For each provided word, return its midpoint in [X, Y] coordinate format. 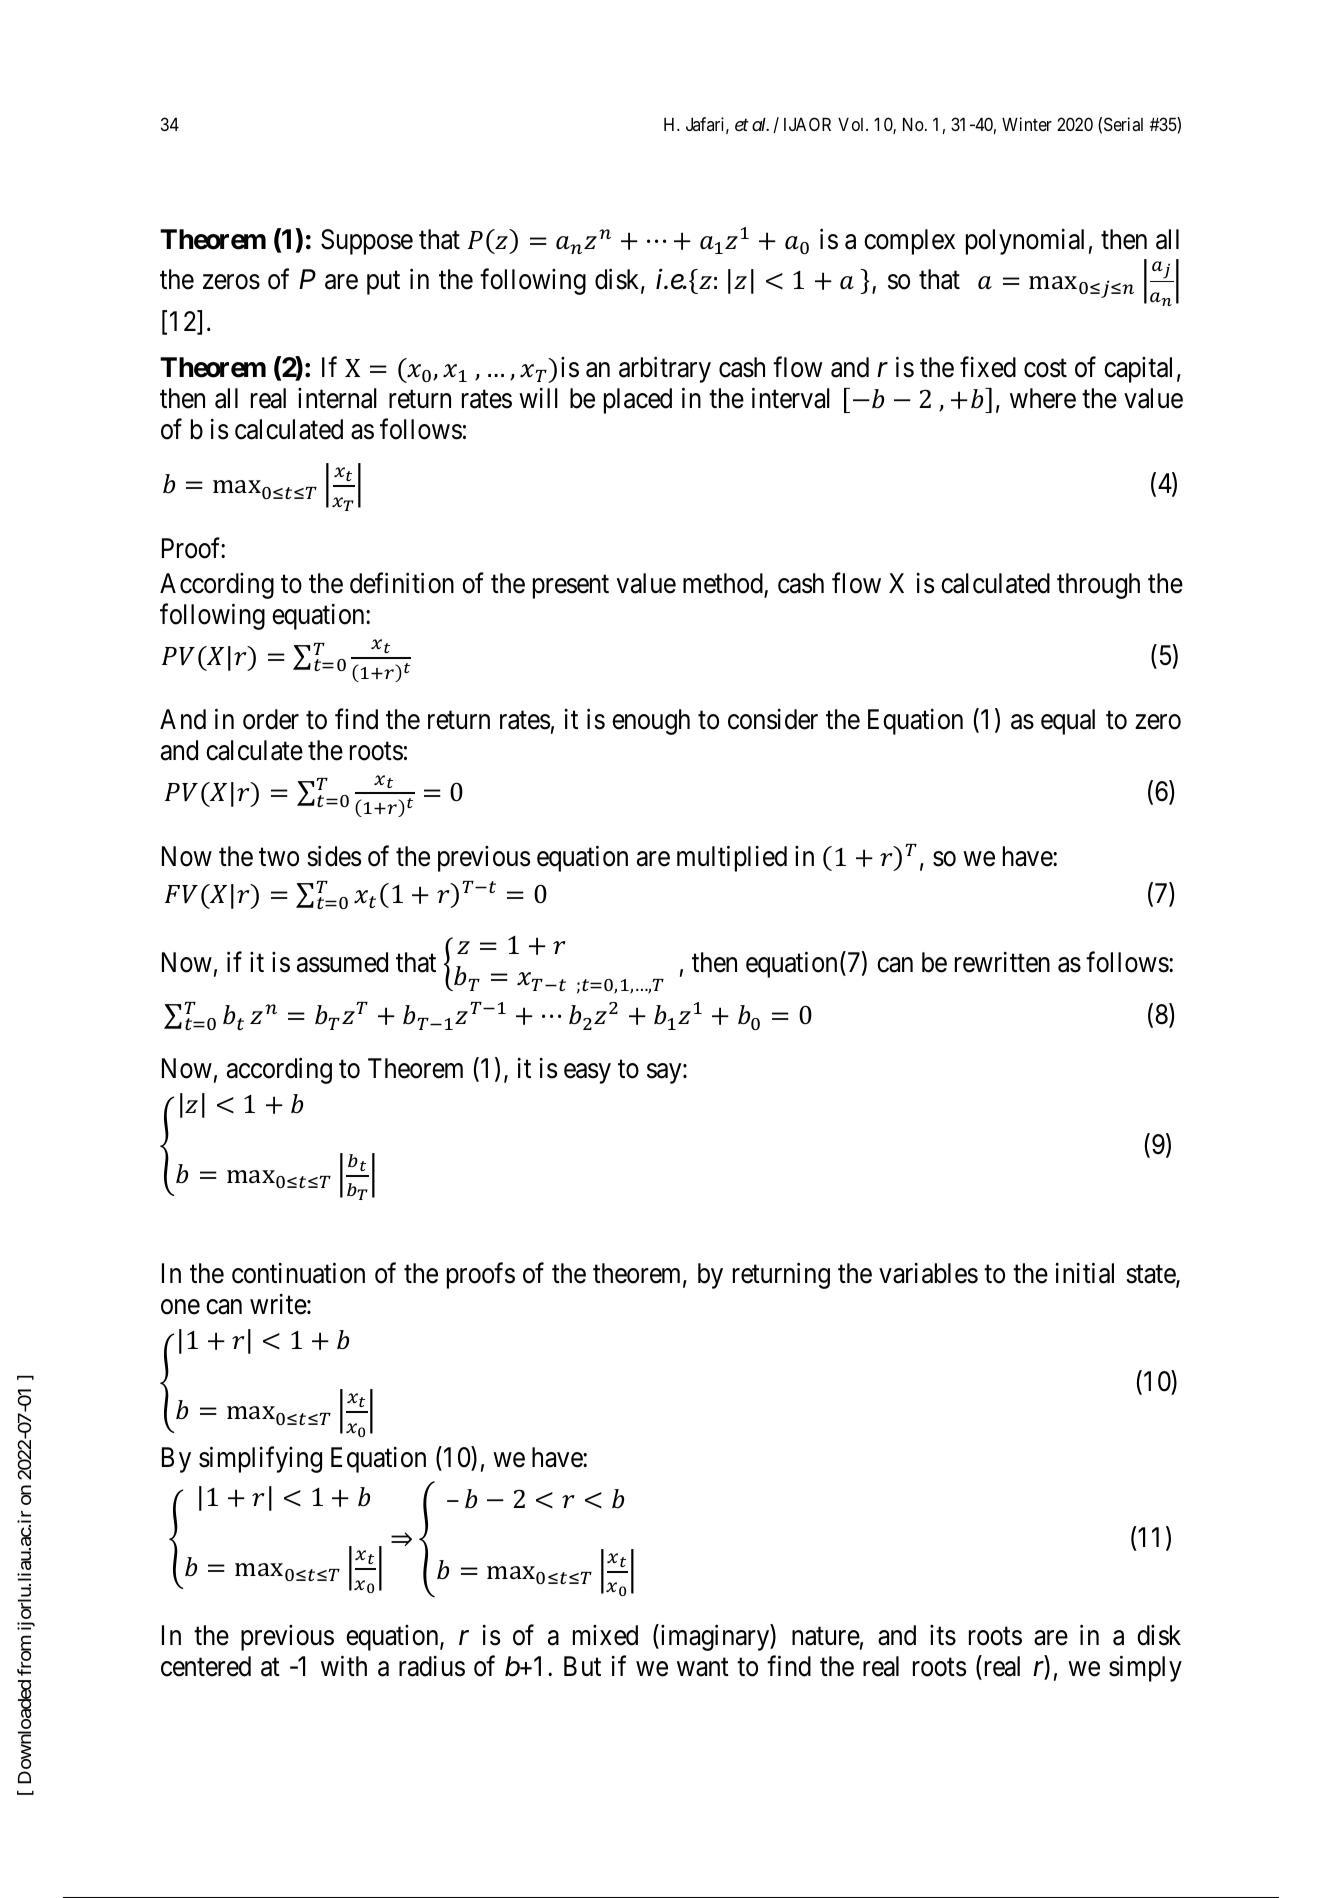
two [279, 857]
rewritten [1002, 962]
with [344, 1665]
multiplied [732, 858]
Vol [852, 124]
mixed [605, 1635]
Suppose [367, 242]
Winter [1027, 124]
